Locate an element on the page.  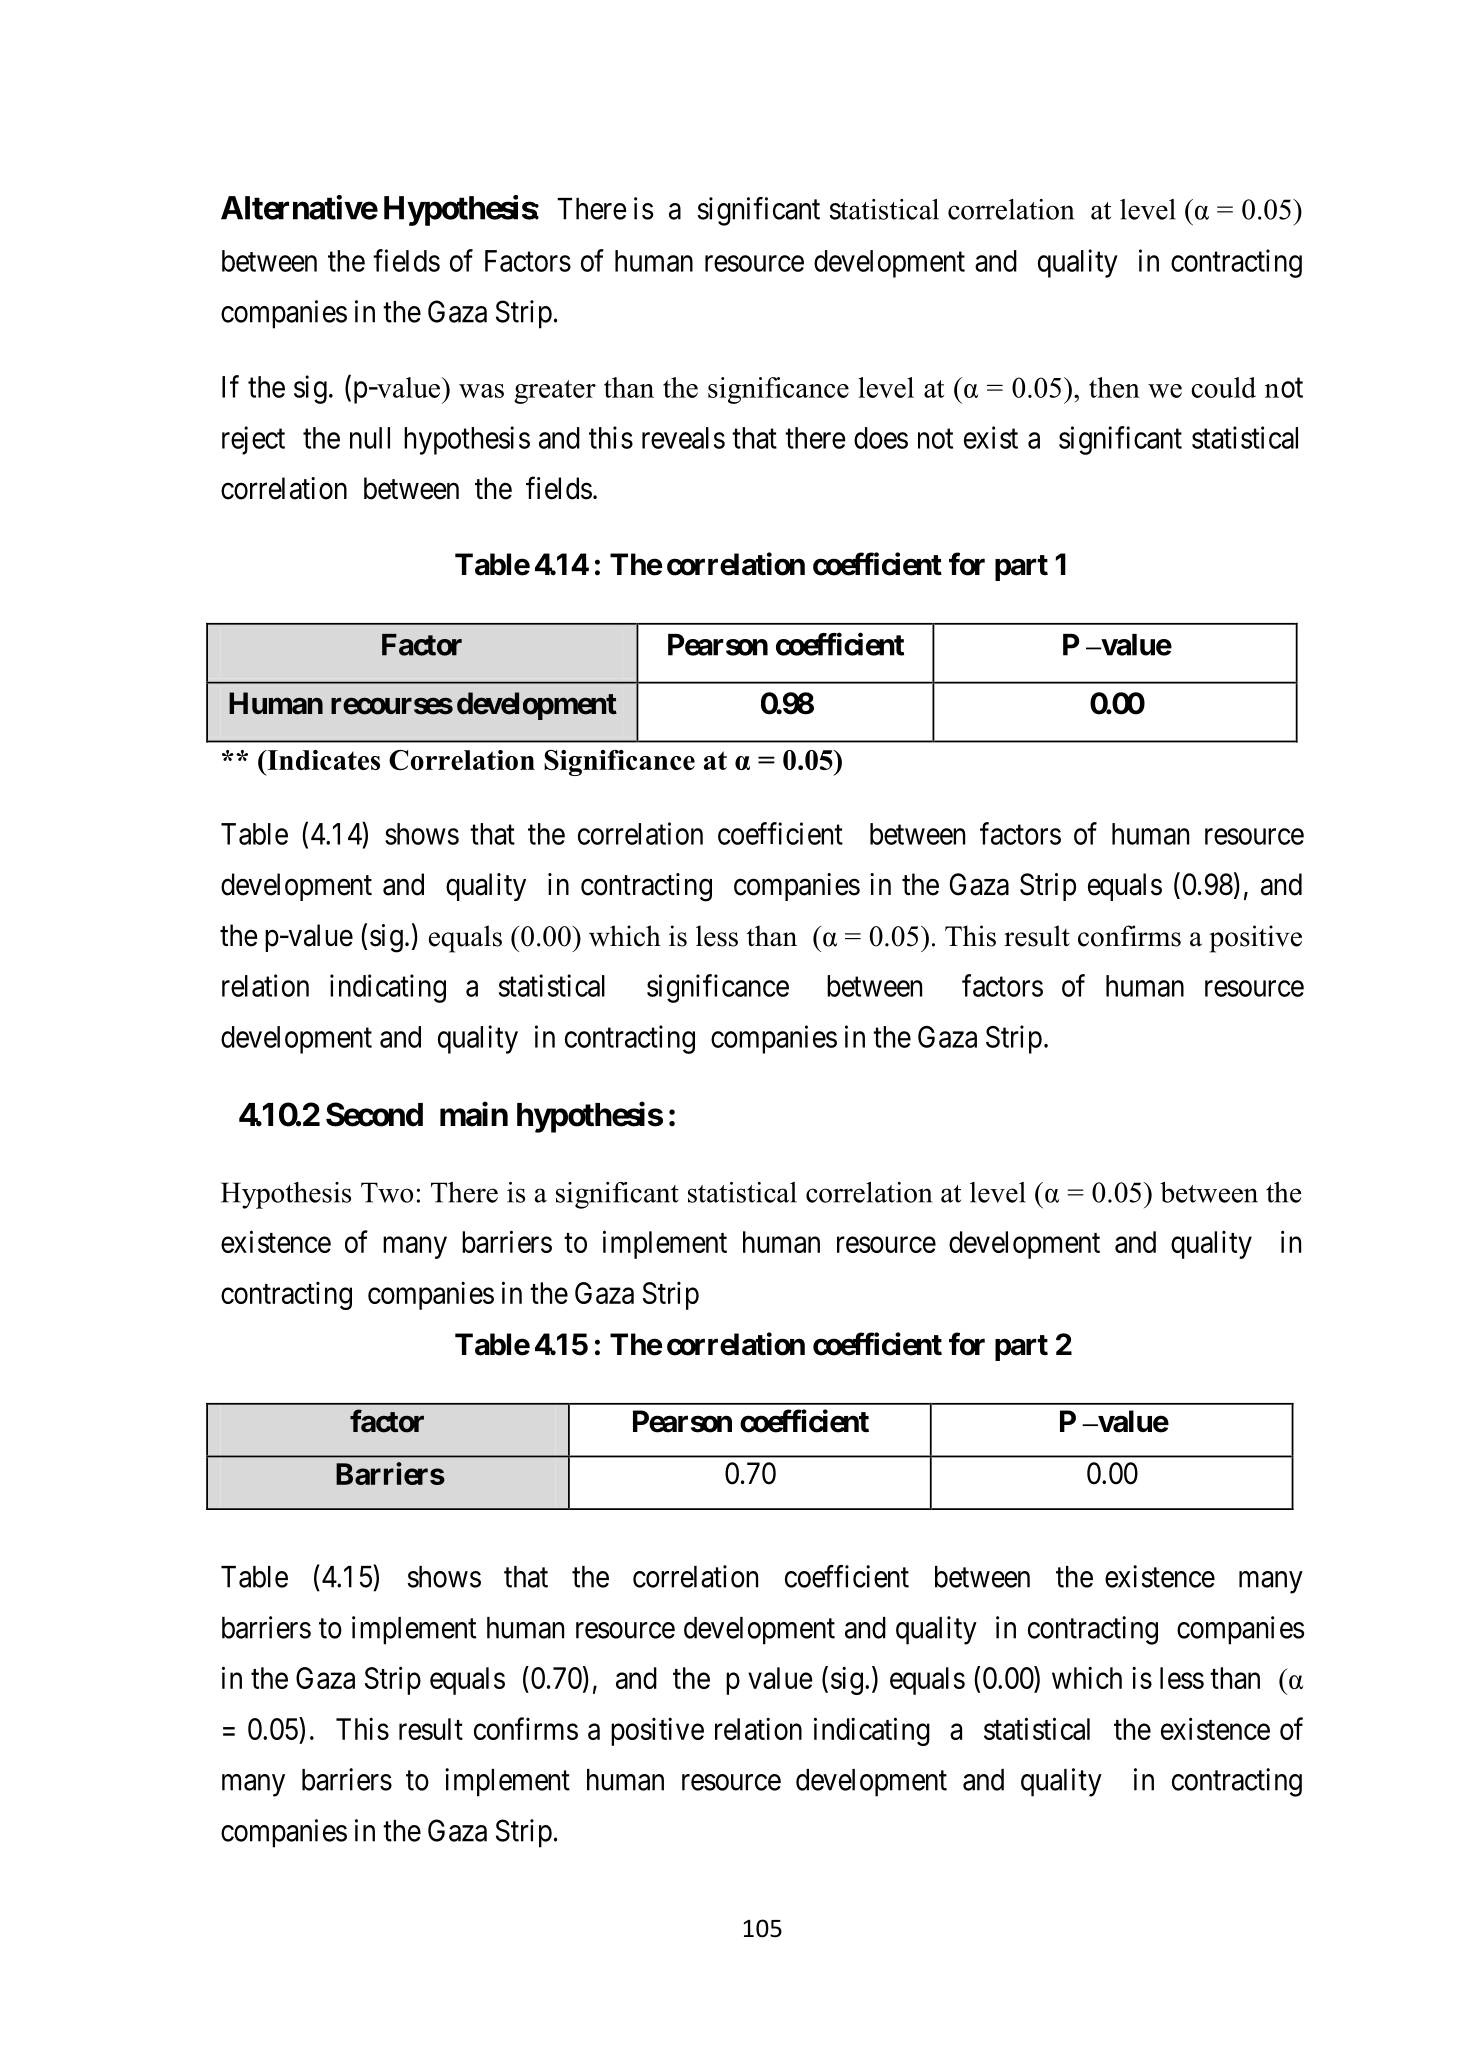
null is located at coordinates (370, 438).
